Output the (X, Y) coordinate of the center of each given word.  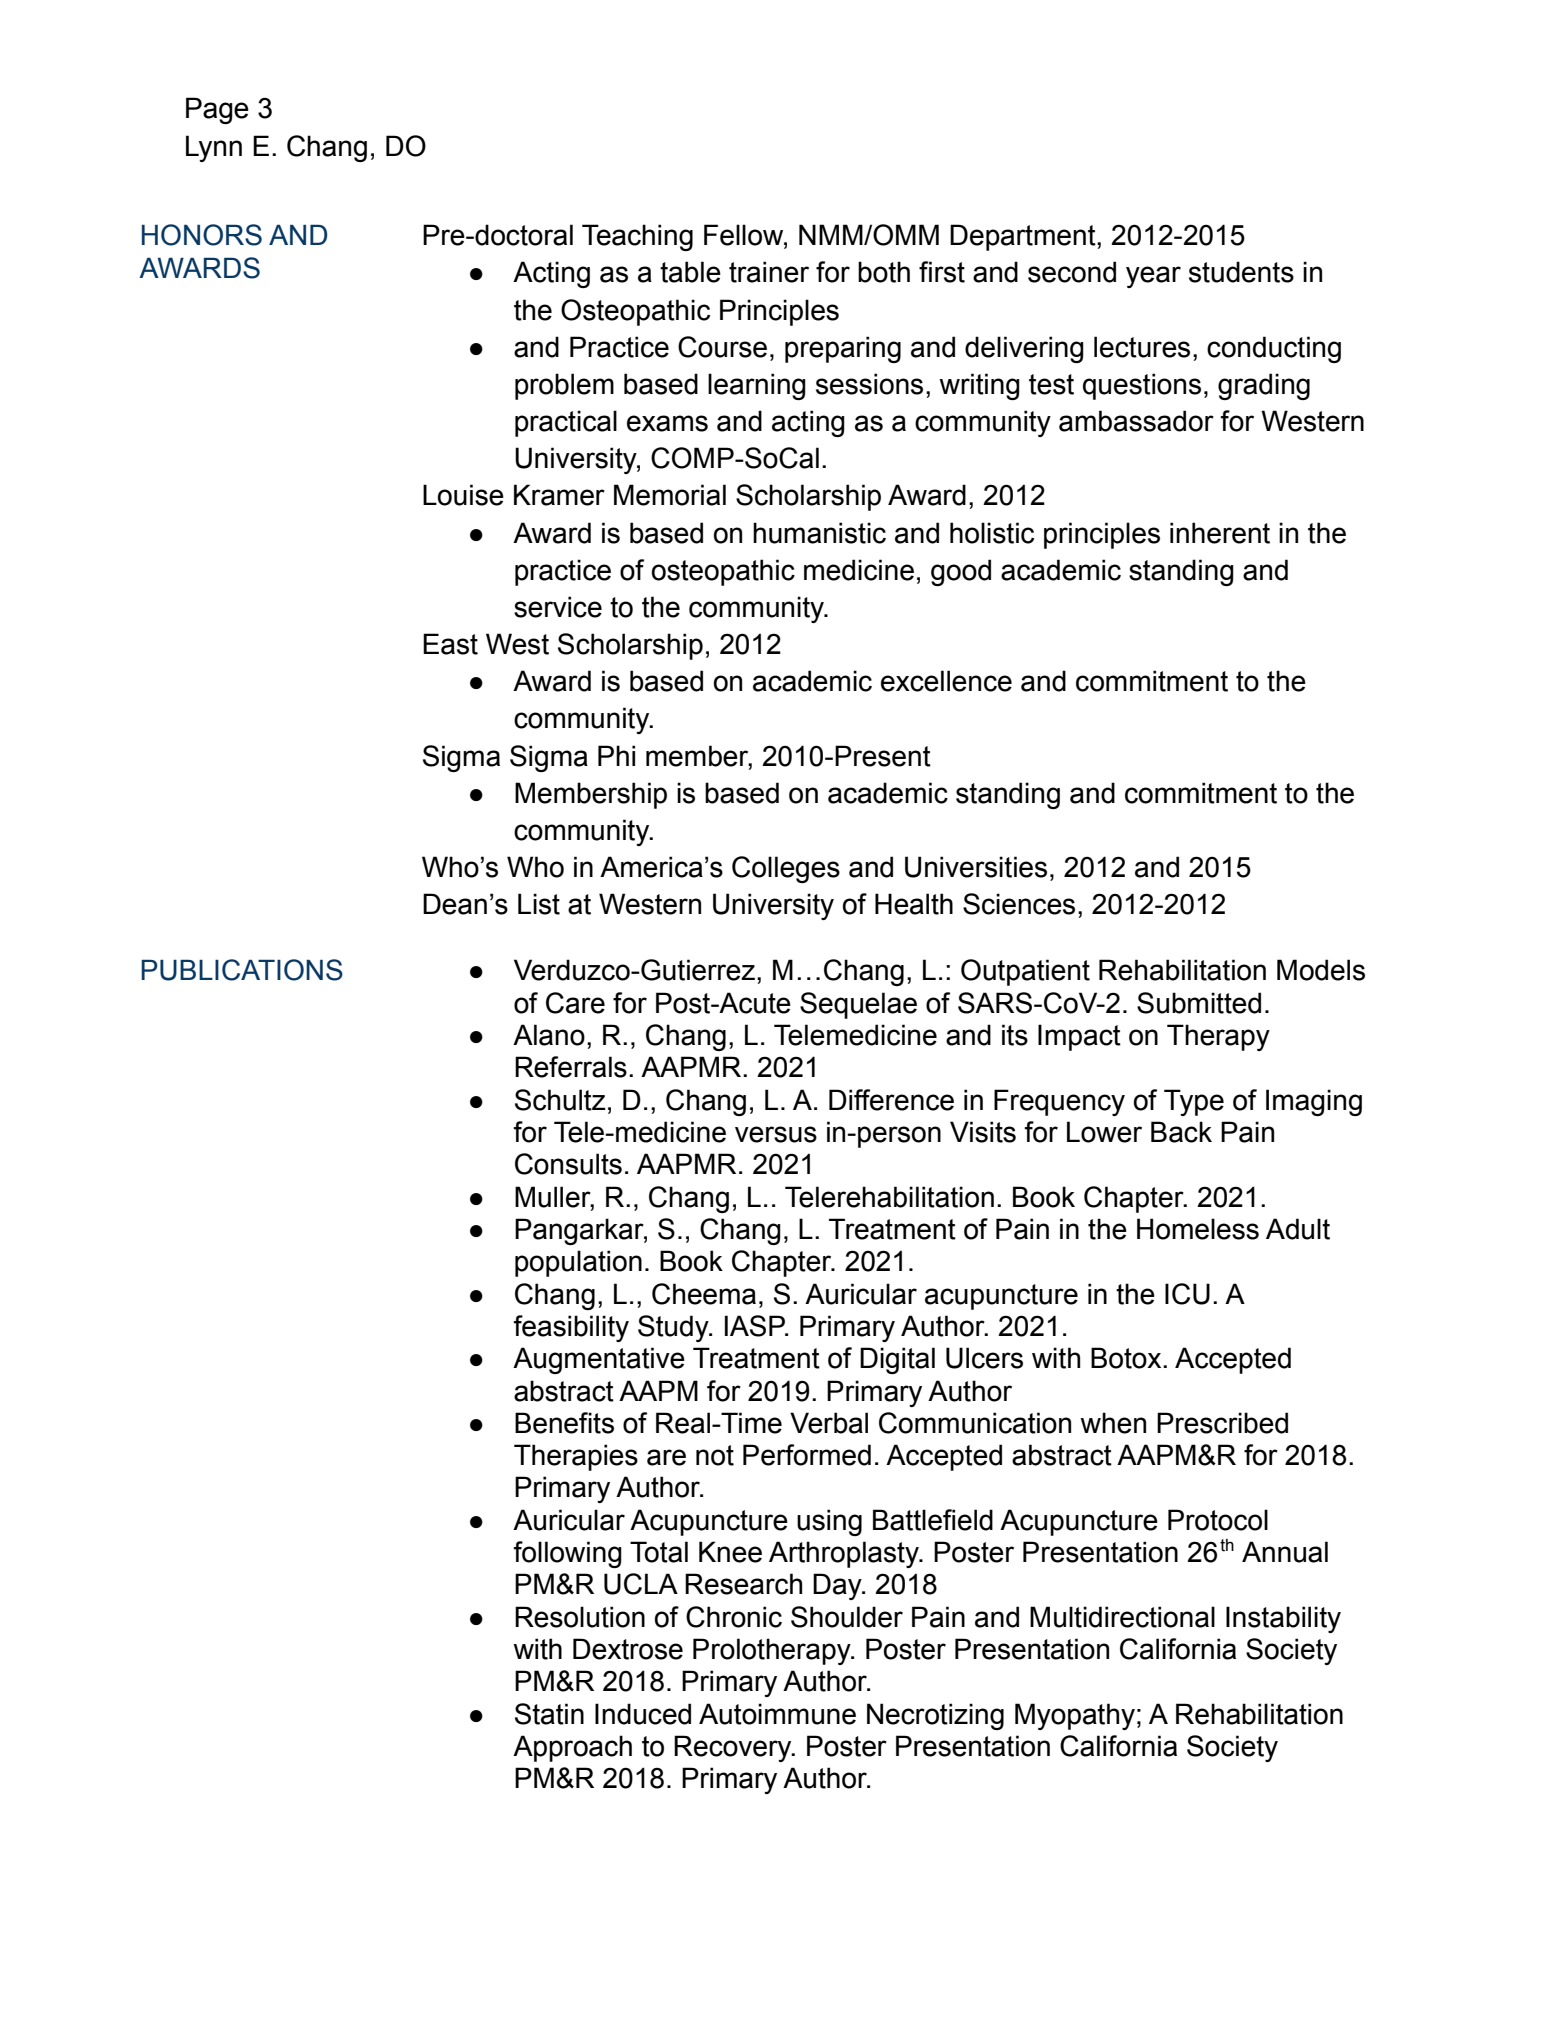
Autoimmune (777, 1714)
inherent (1220, 533)
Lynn (214, 148)
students (1241, 272)
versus (776, 1134)
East (450, 644)
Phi (616, 755)
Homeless (1198, 1229)
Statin (549, 1714)
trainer (769, 272)
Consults (568, 1164)
